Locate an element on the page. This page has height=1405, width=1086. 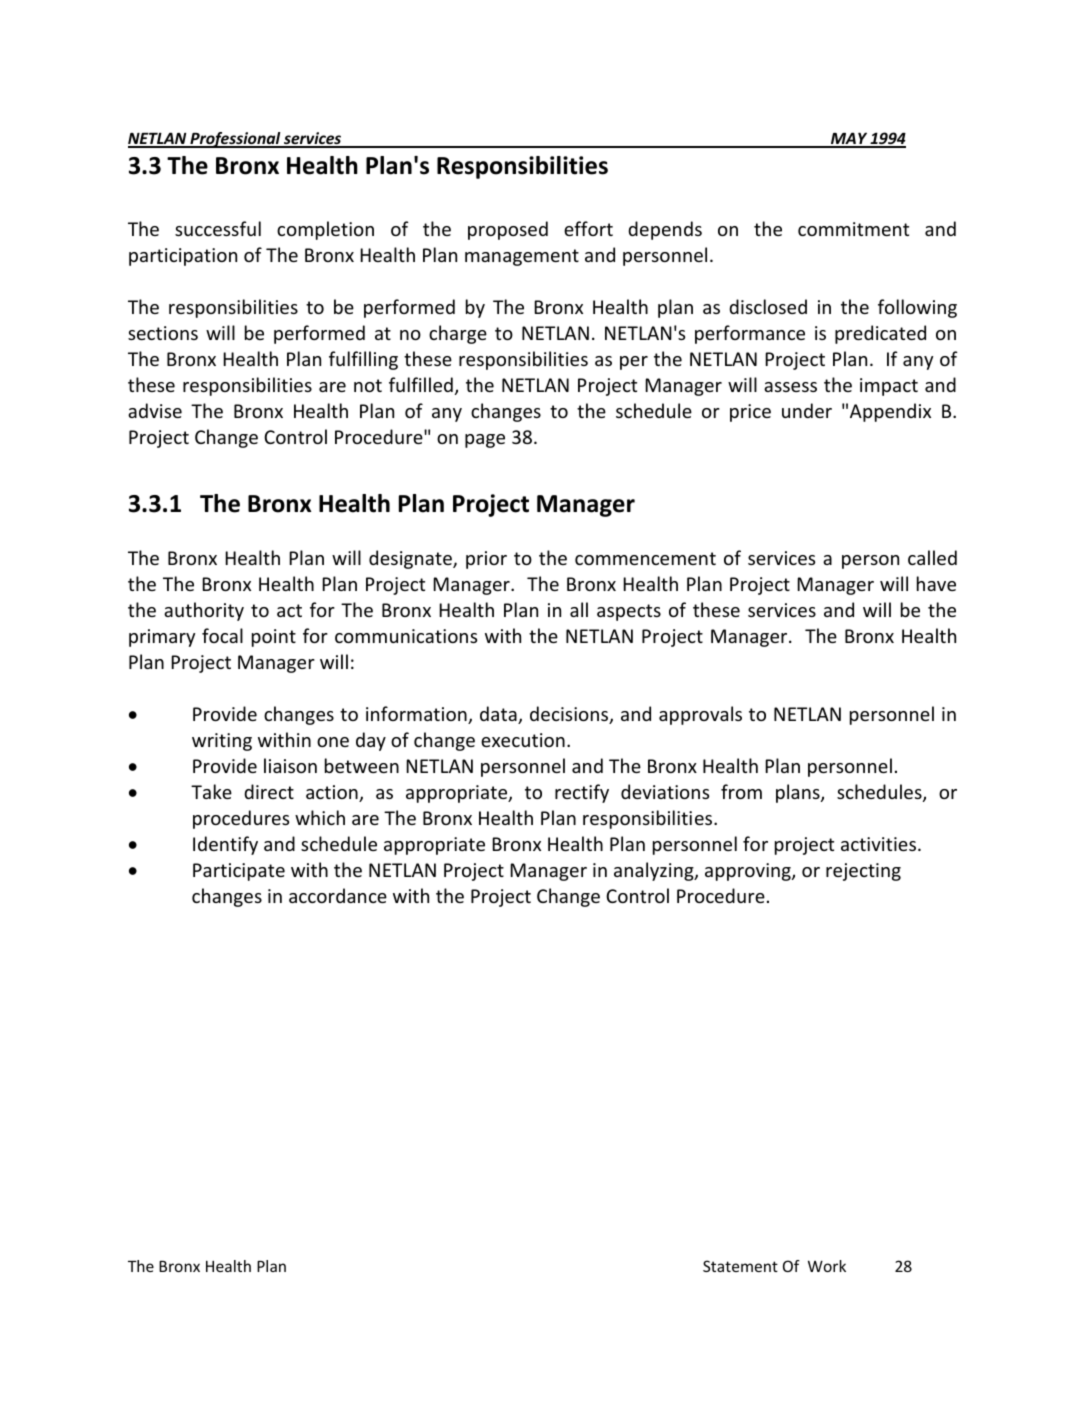
approvals is located at coordinates (700, 715).
